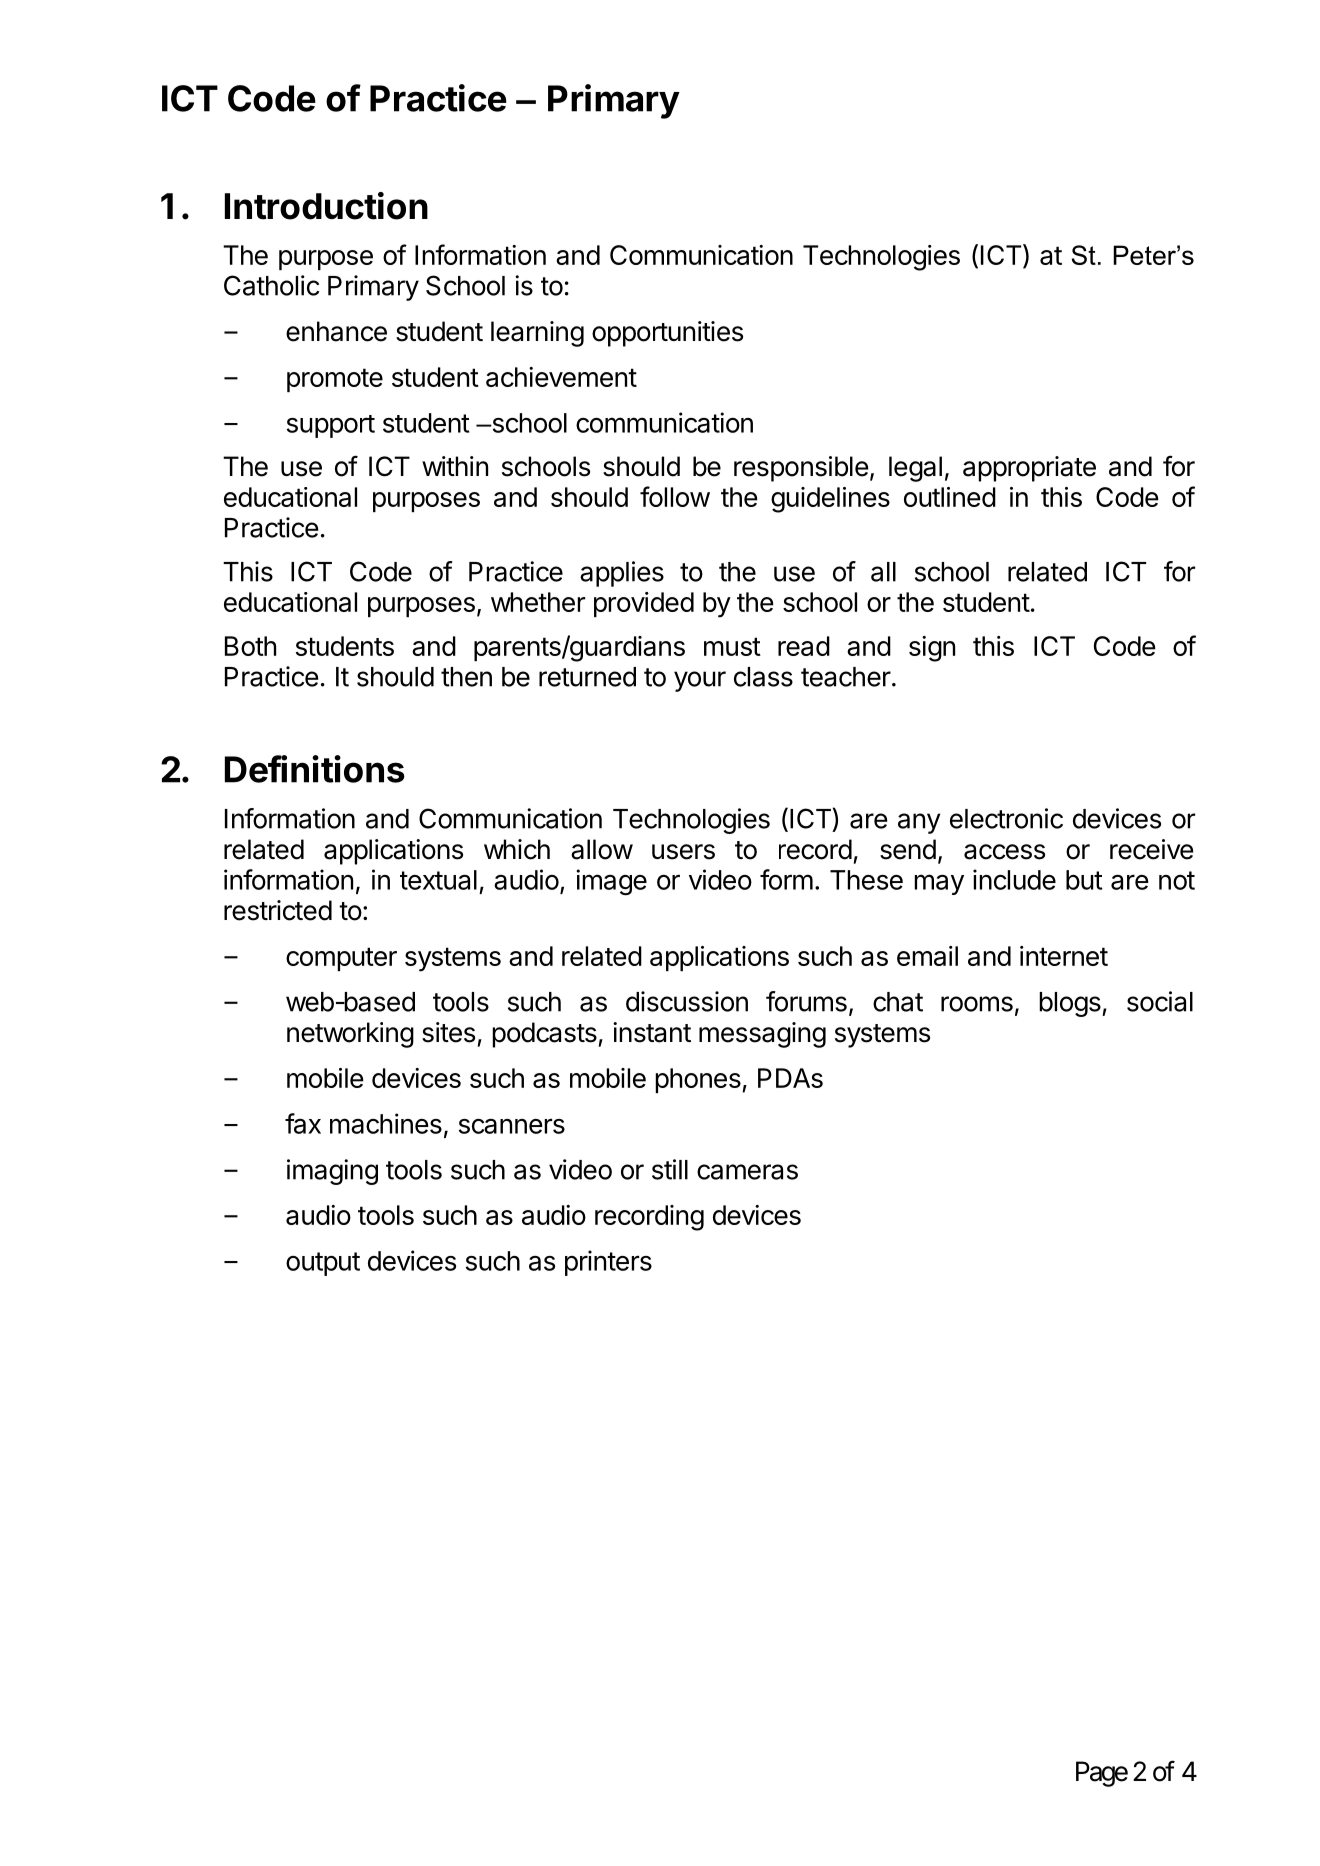 The image size is (1320, 1866). Describe the element at coordinates (1029, 469) in the document. I see `appropriate` at that location.
